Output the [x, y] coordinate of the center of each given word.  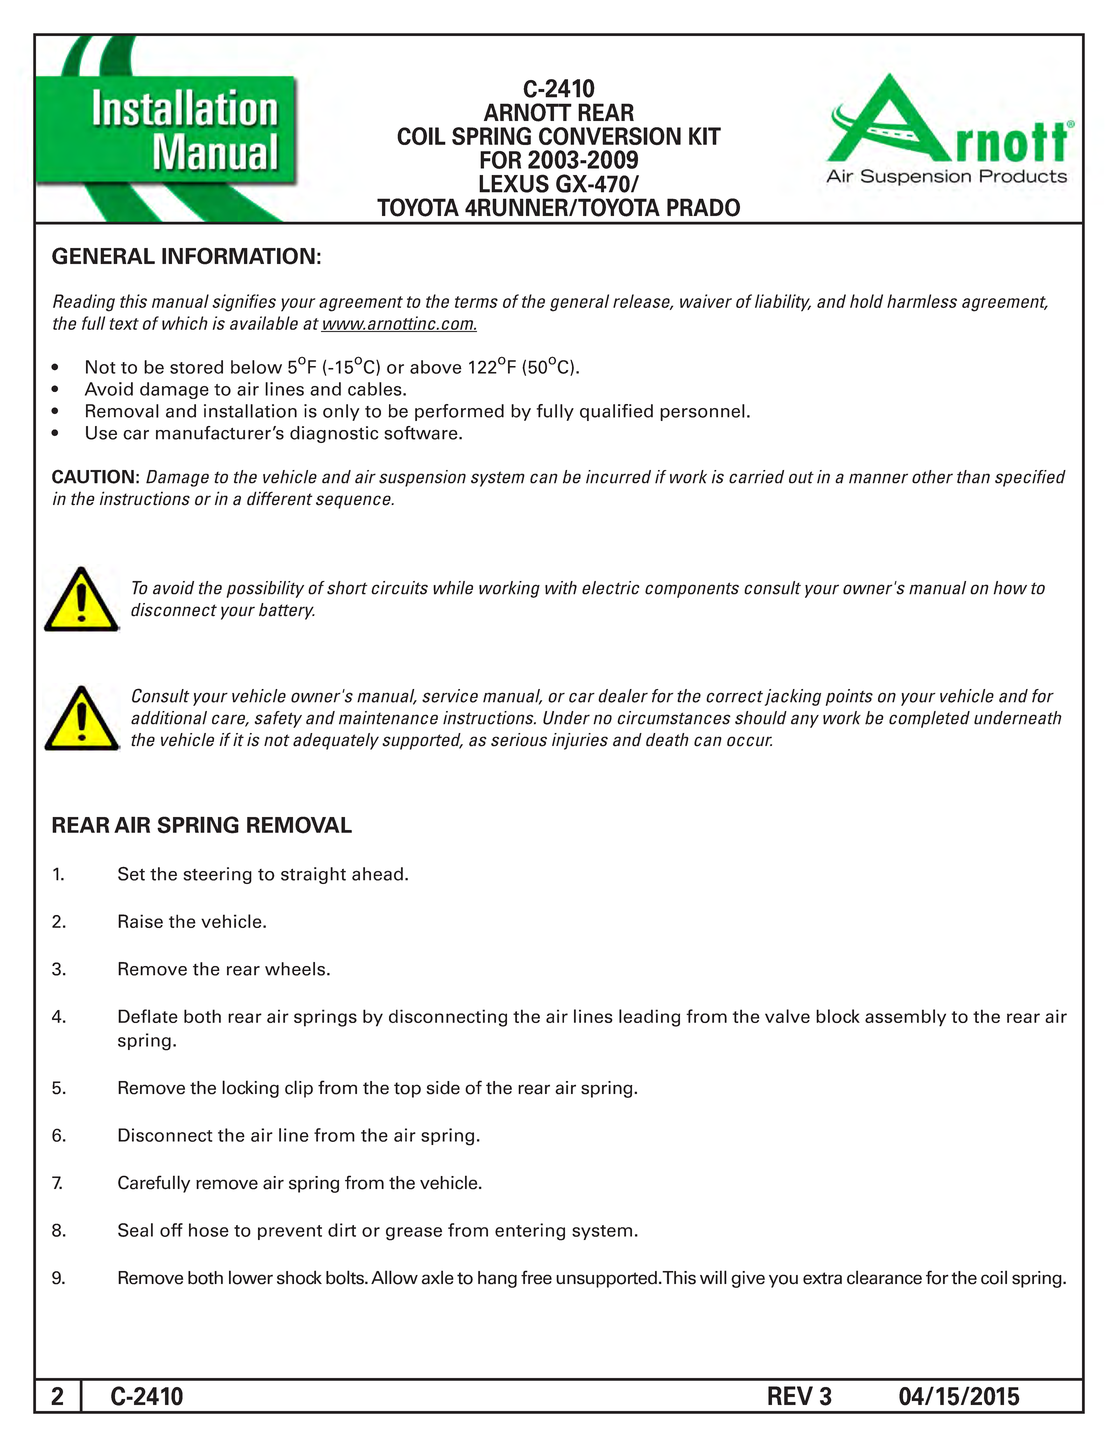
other [932, 477]
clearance [884, 1277]
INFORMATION [238, 256]
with [561, 588]
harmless [922, 301]
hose [209, 1230]
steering [217, 875]
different [279, 498]
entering [530, 1232]
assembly [905, 1018]
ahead [377, 874]
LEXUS [514, 183]
